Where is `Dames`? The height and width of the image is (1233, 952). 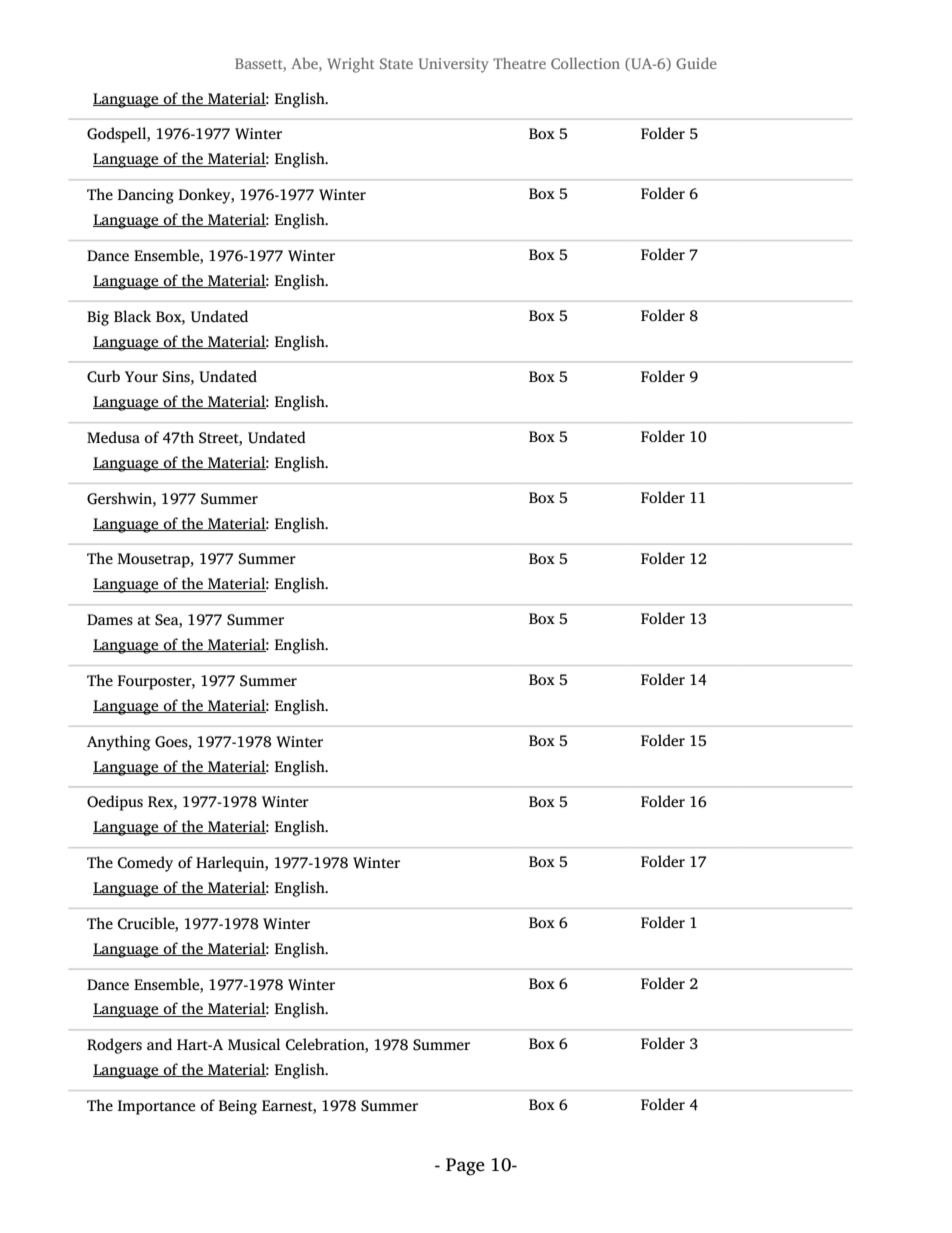
Dames is located at coordinates (110, 619).
